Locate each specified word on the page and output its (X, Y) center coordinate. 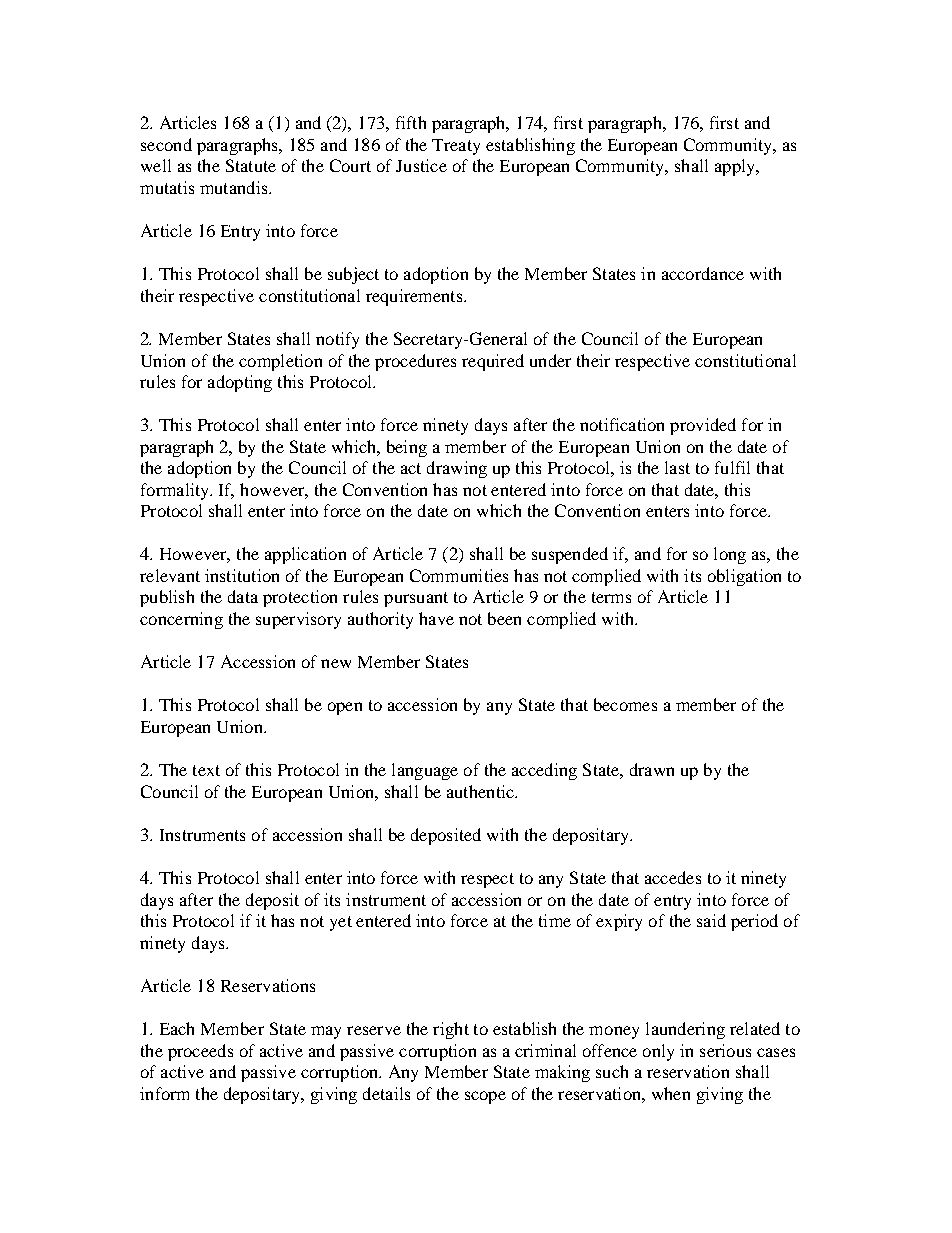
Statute (251, 165)
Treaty (456, 147)
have (436, 618)
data (243, 596)
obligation (744, 577)
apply (736, 167)
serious (725, 1050)
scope (485, 1097)
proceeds (200, 1052)
